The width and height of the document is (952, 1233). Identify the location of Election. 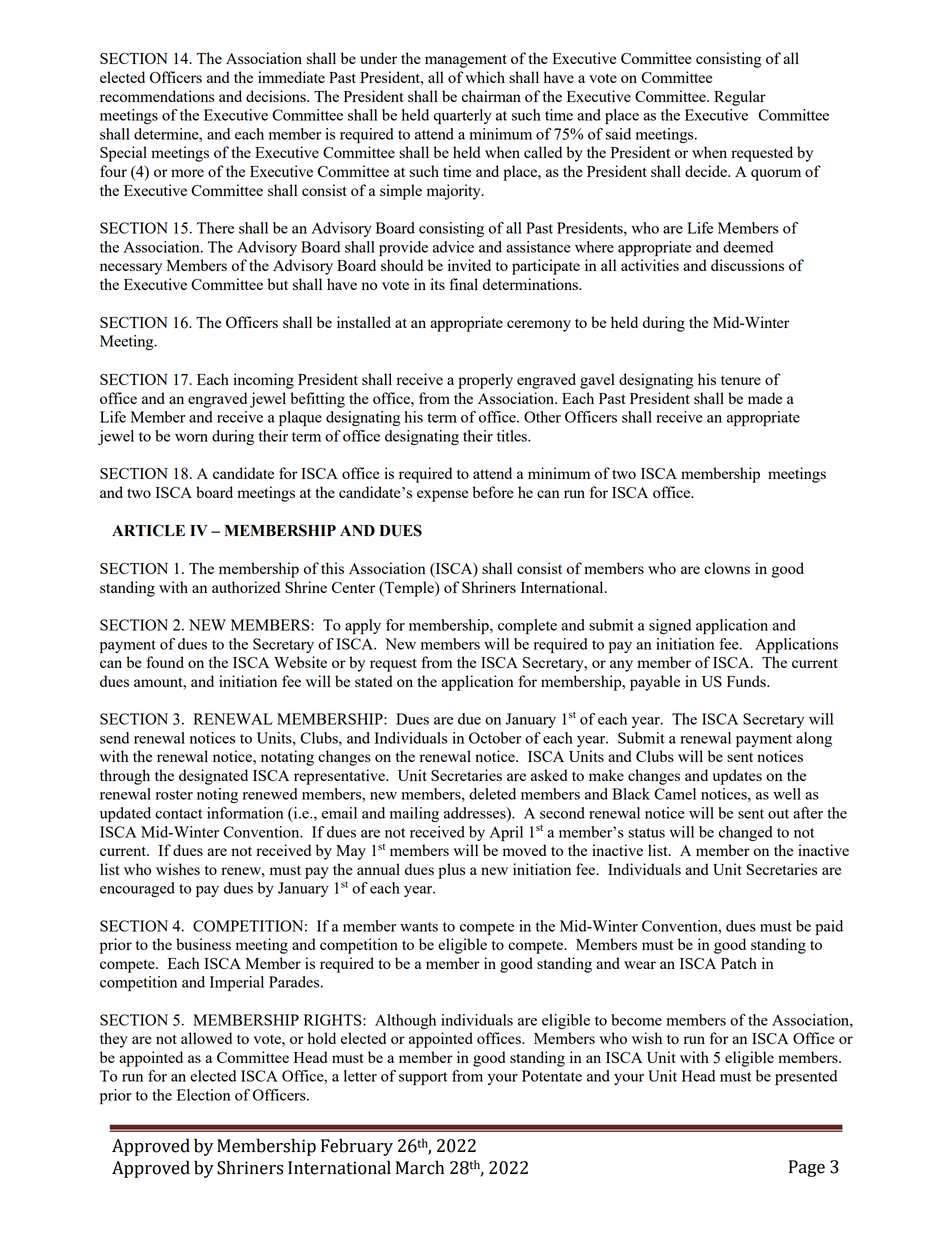
(204, 1095).
